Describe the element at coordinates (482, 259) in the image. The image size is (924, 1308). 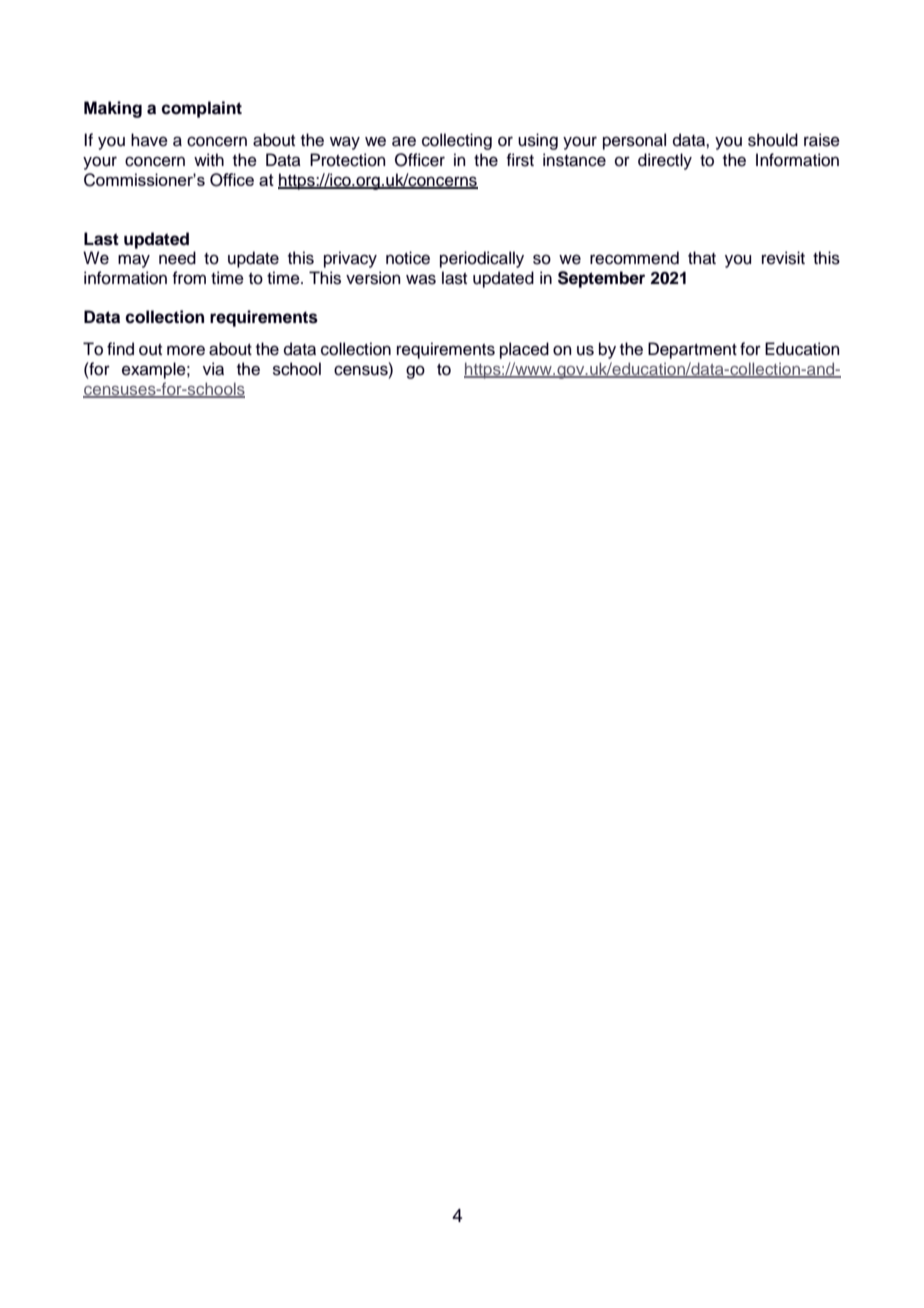
I see `periodically` at that location.
